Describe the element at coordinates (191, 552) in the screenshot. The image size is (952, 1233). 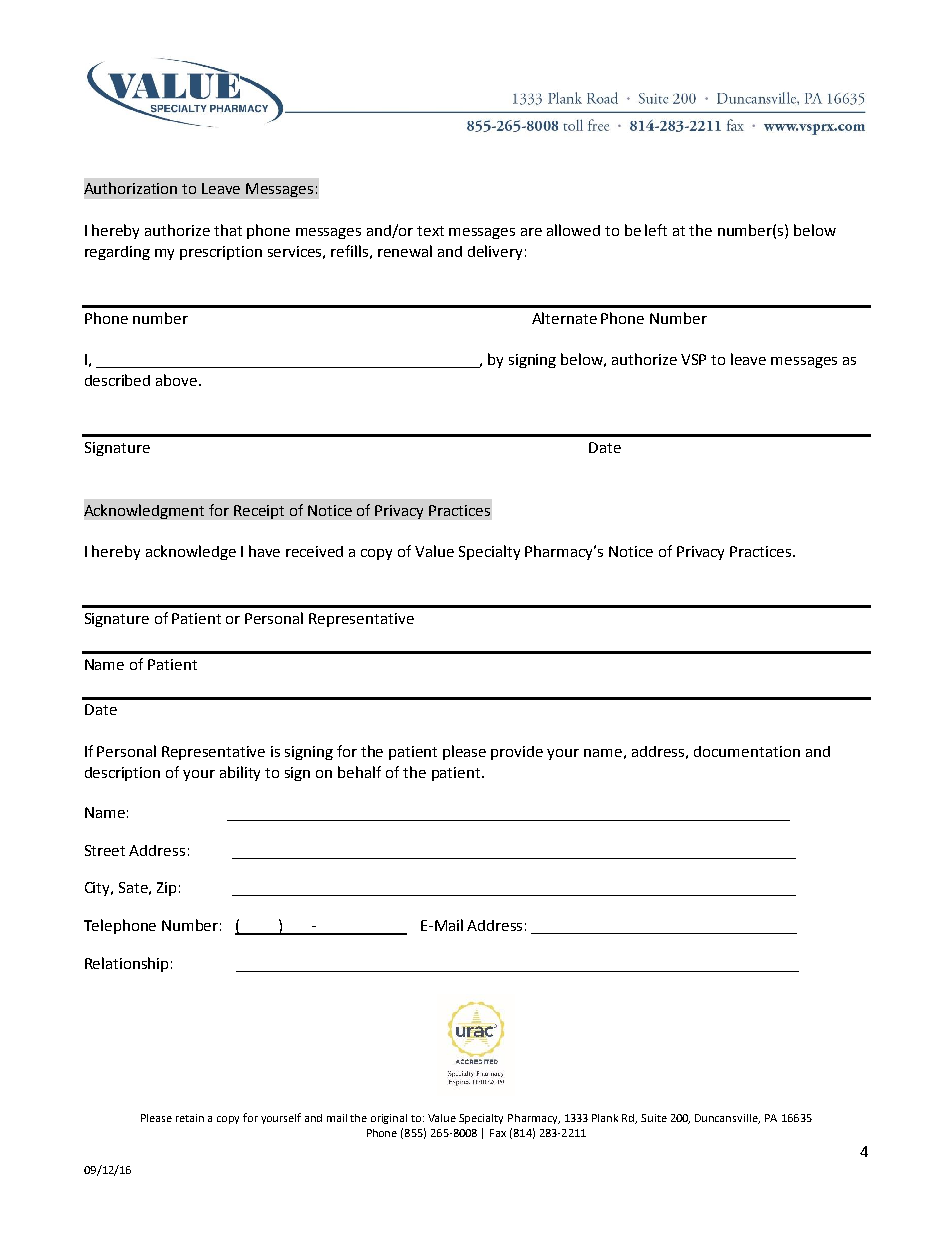
I see `acknowledge` at that location.
